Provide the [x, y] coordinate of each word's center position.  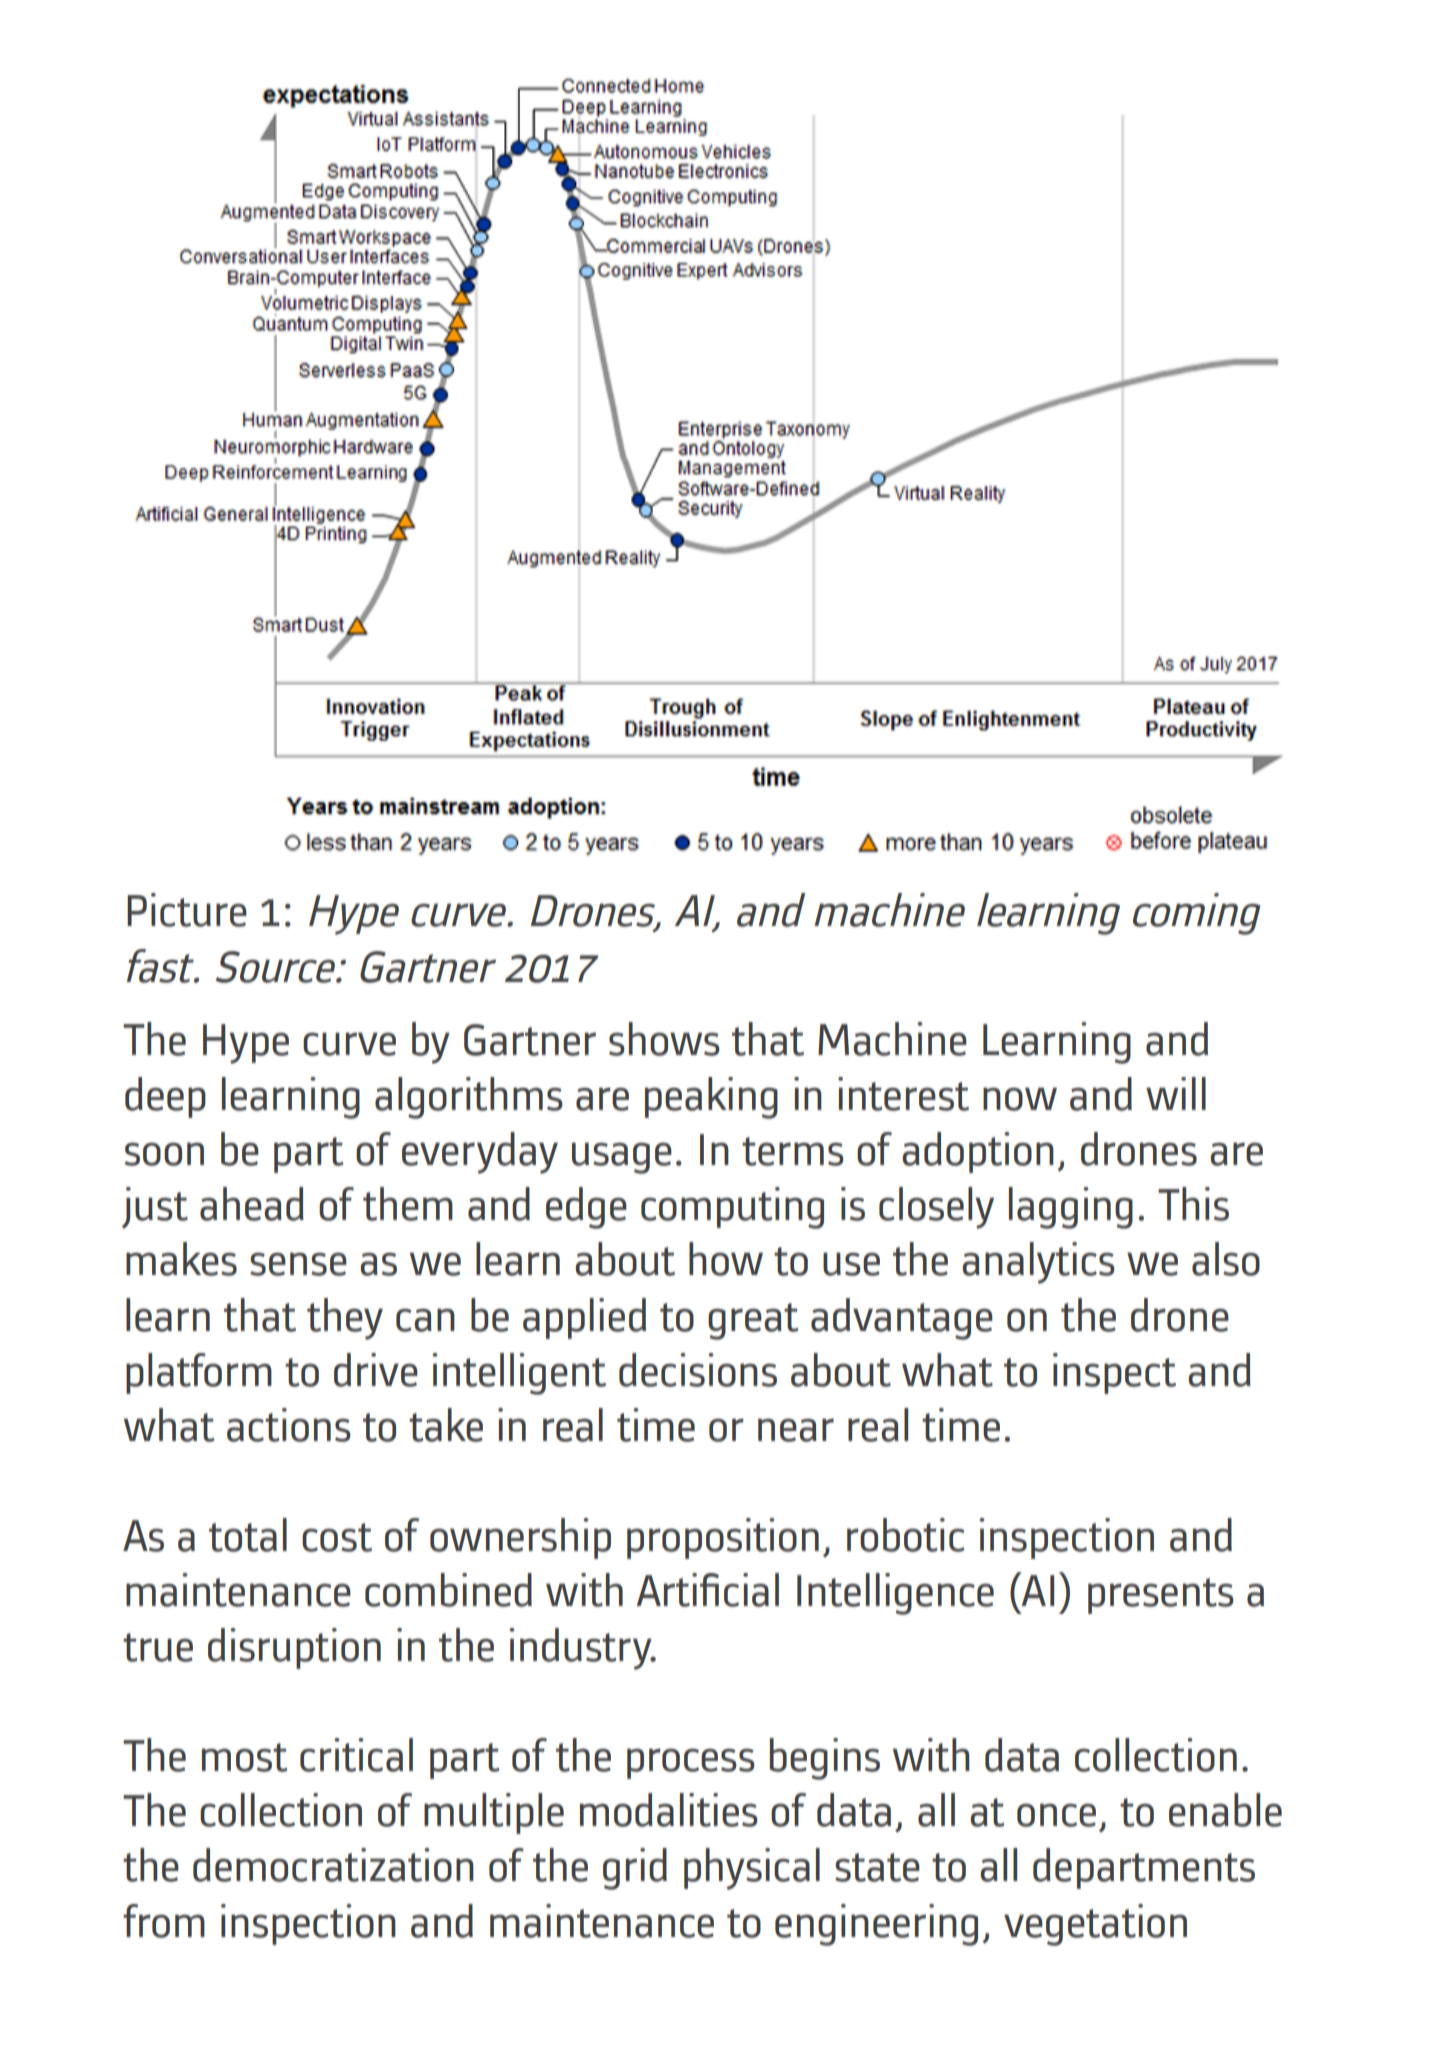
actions [289, 1425]
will [1176, 1093]
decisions [698, 1370]
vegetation [1095, 1925]
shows [664, 1039]
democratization [333, 1865]
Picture [187, 910]
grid [635, 1869]
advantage [902, 1319]
